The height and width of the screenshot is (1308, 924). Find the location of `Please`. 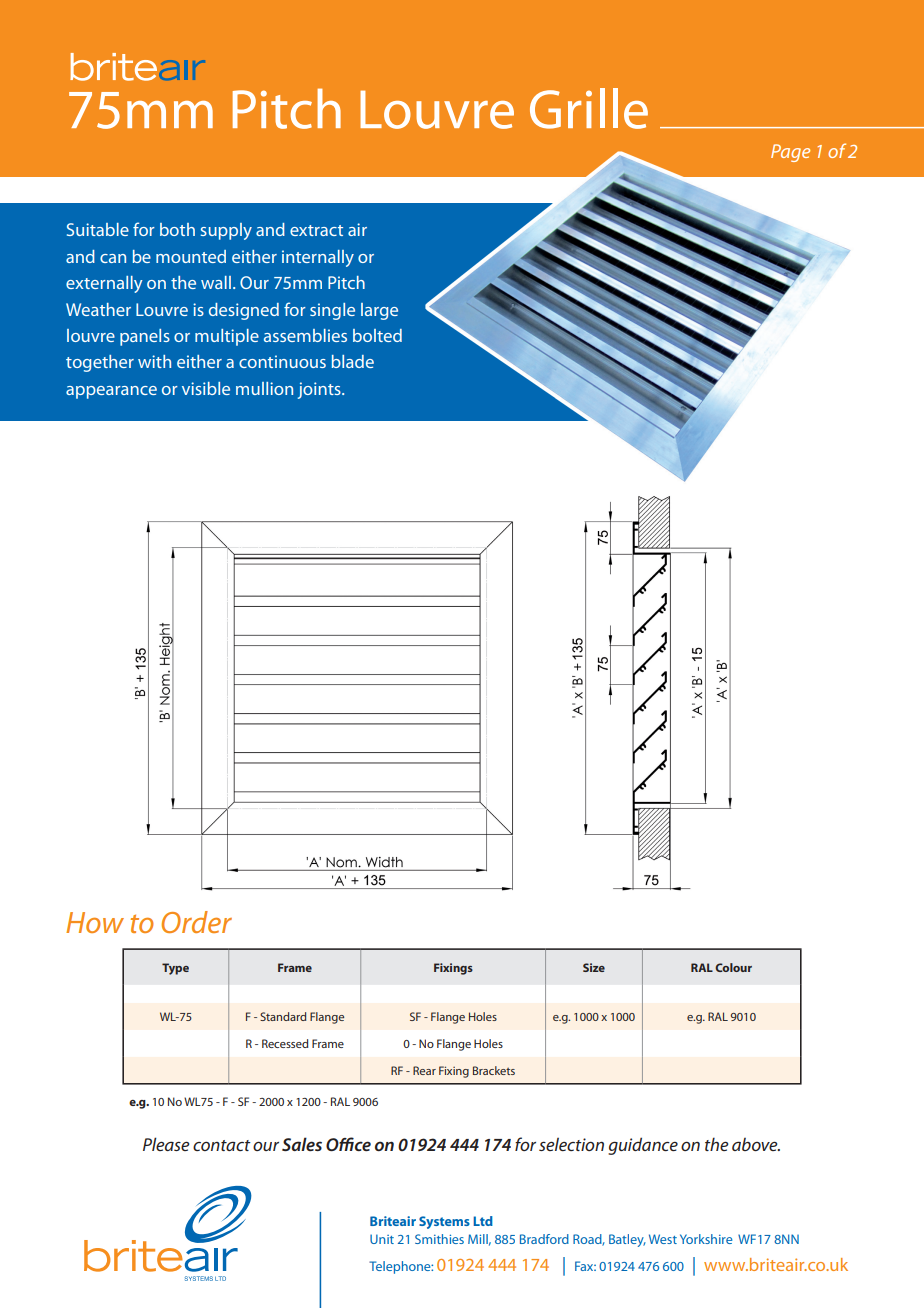

Please is located at coordinates (166, 1144).
